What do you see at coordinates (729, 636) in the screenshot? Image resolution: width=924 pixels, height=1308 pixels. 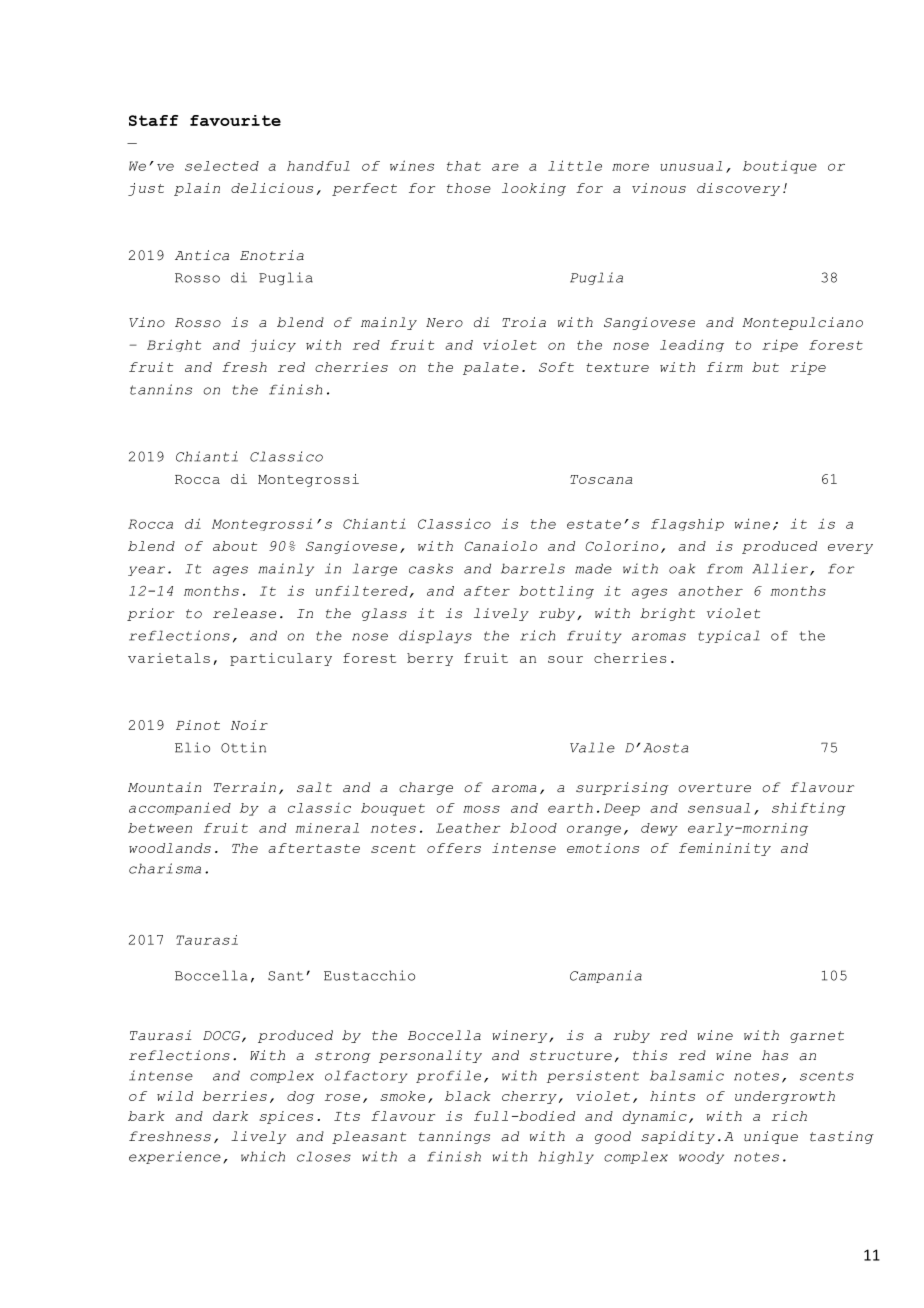 I see `typical` at bounding box center [729, 636].
